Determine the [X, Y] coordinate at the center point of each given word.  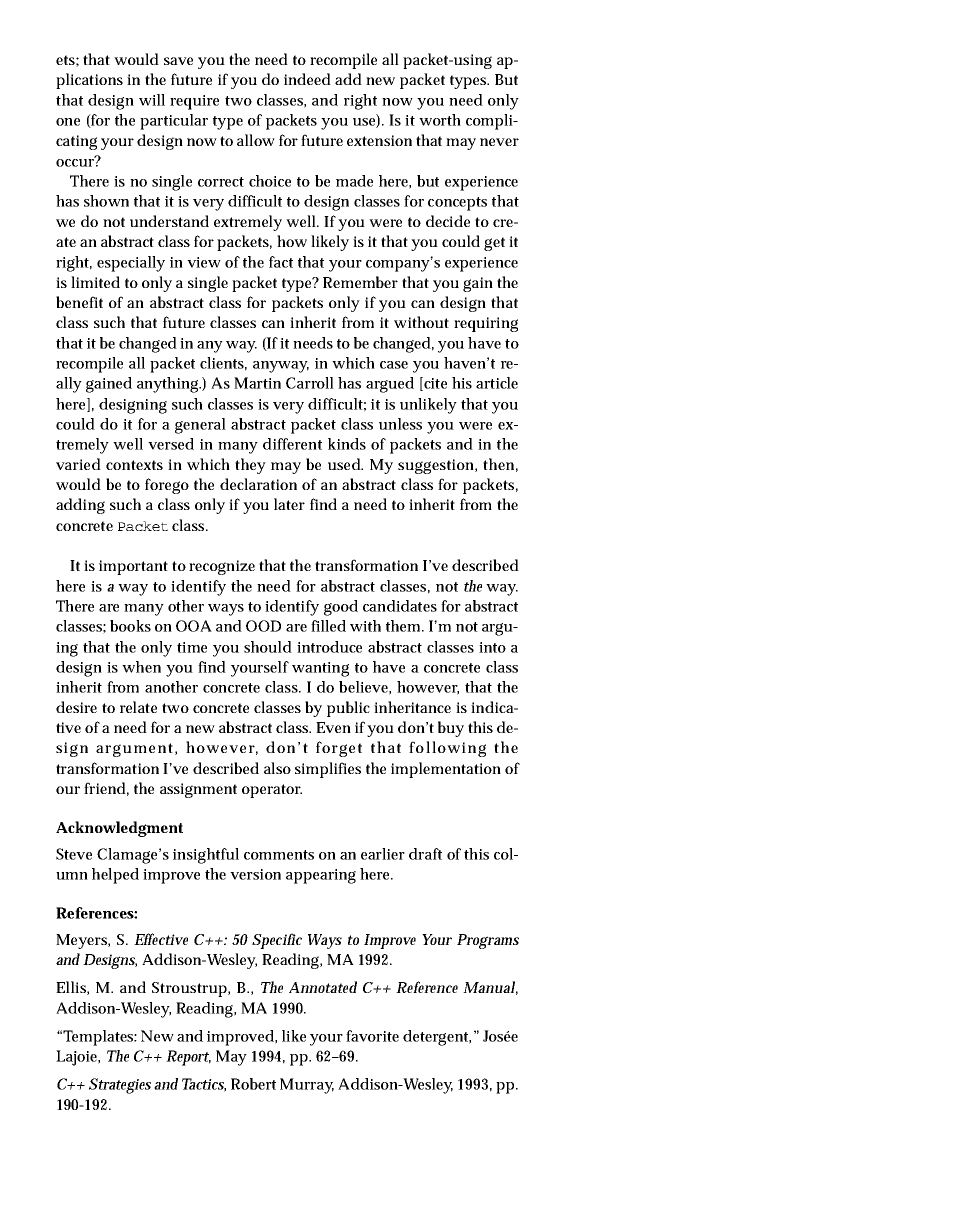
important [133, 567]
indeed [307, 79]
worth [440, 120]
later [289, 504]
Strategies [120, 1086]
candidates [400, 606]
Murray [307, 1086]
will [152, 100]
